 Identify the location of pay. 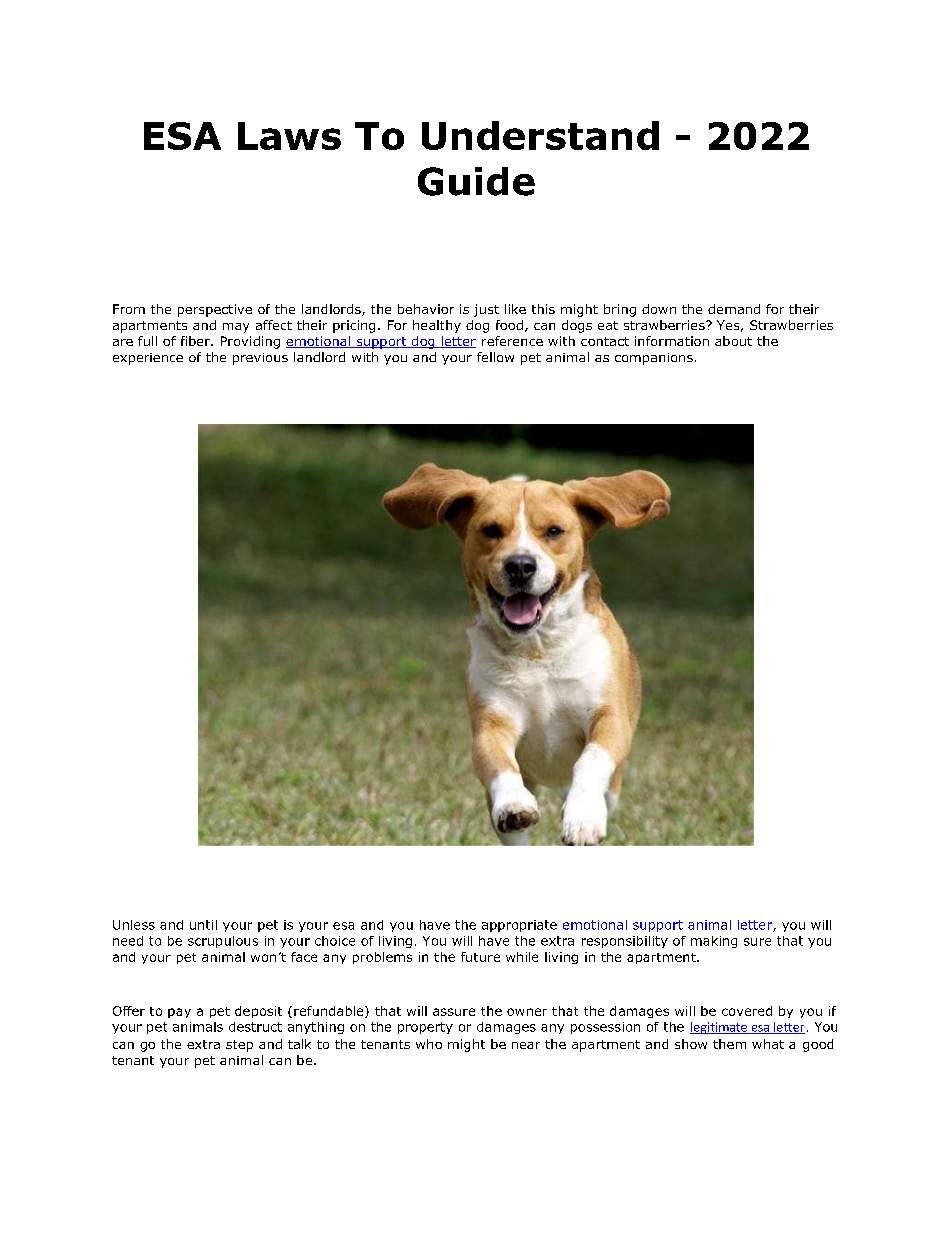
(179, 1013).
